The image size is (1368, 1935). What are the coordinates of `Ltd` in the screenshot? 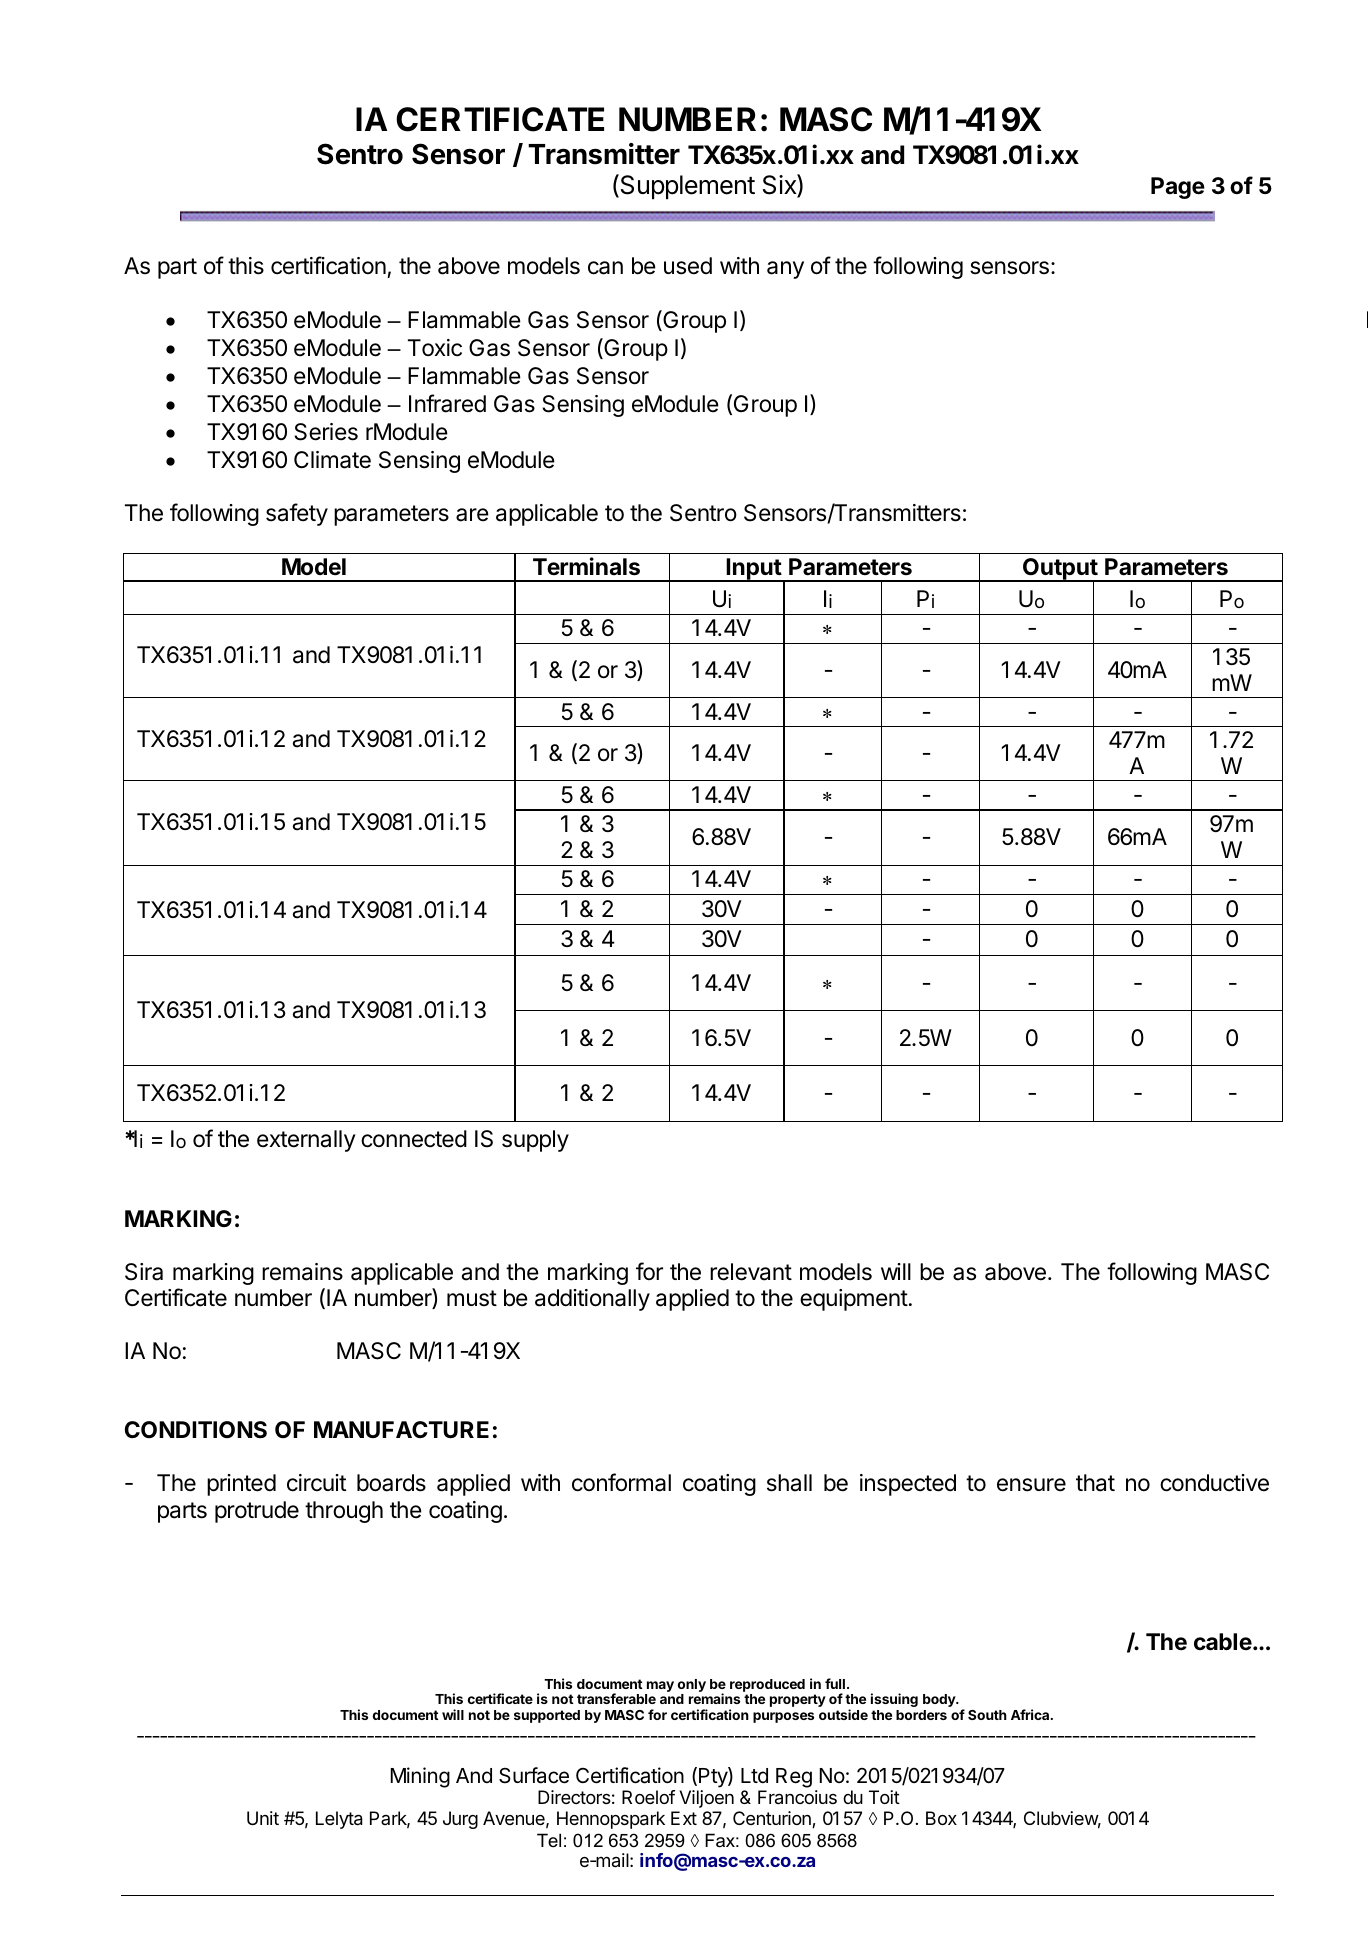 It's located at (754, 1775).
